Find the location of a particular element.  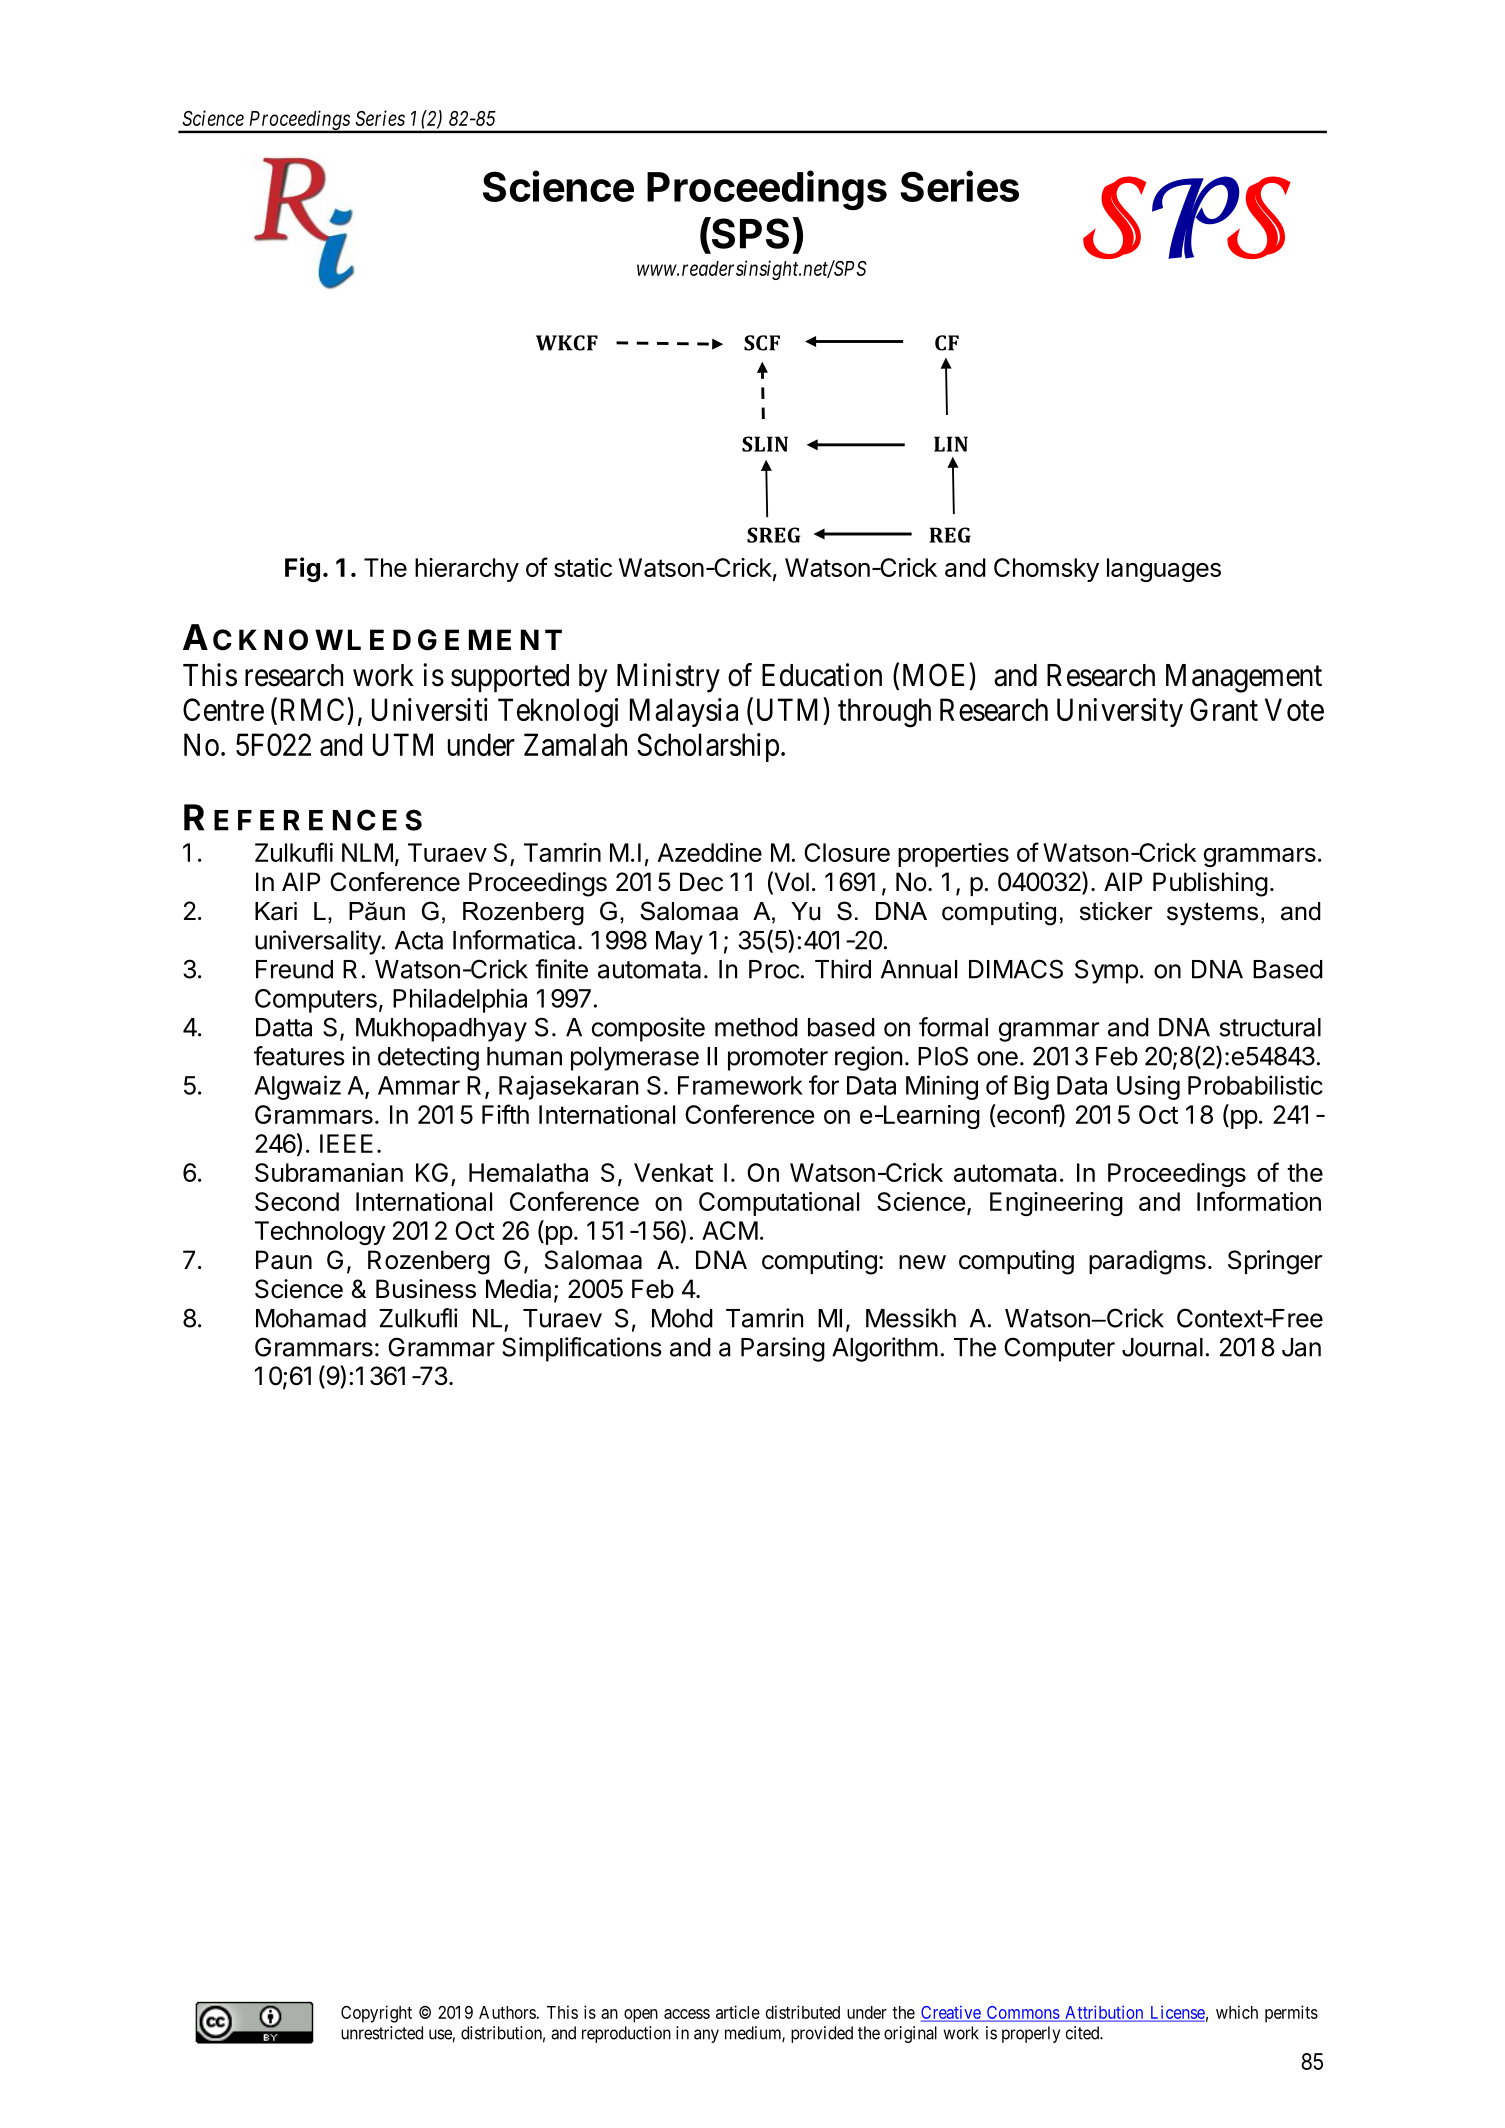

paradigms is located at coordinates (1147, 1262).
